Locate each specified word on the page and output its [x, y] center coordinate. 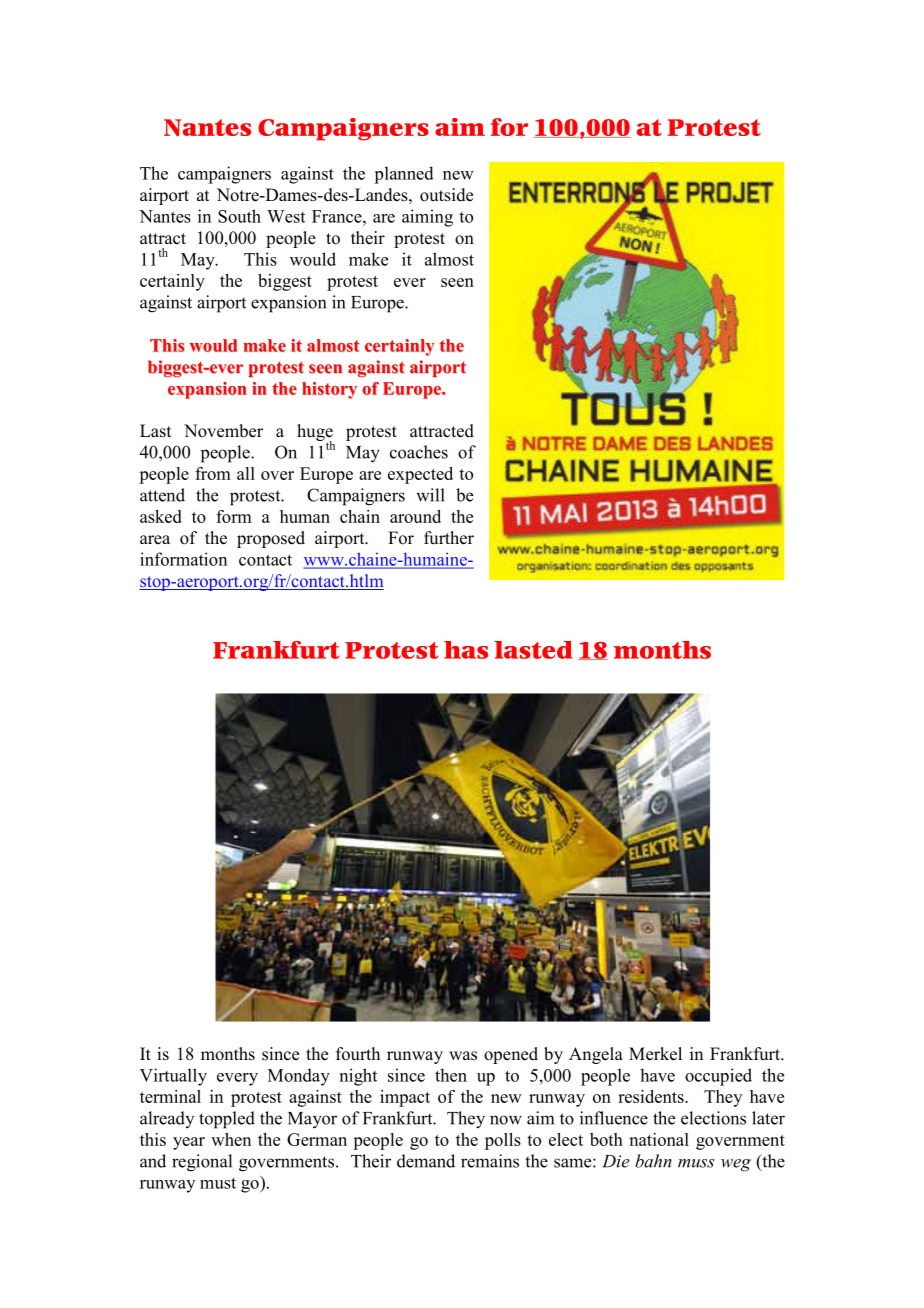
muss [696, 1163]
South [239, 216]
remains [490, 1161]
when [231, 1139]
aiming [427, 218]
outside [446, 195]
